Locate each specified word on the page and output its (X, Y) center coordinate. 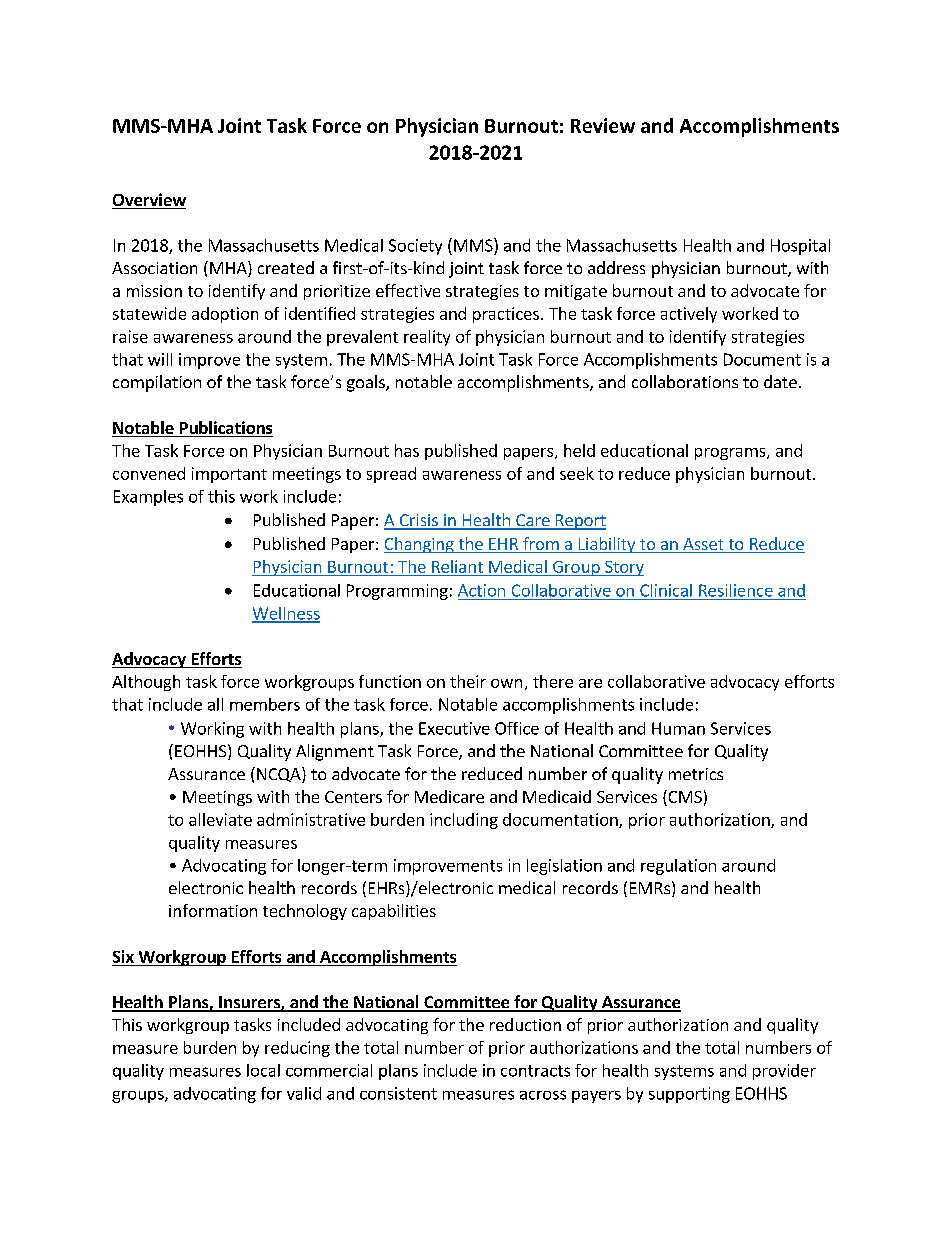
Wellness (286, 614)
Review (603, 125)
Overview (149, 201)
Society (415, 247)
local (263, 1070)
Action (481, 590)
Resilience (736, 590)
